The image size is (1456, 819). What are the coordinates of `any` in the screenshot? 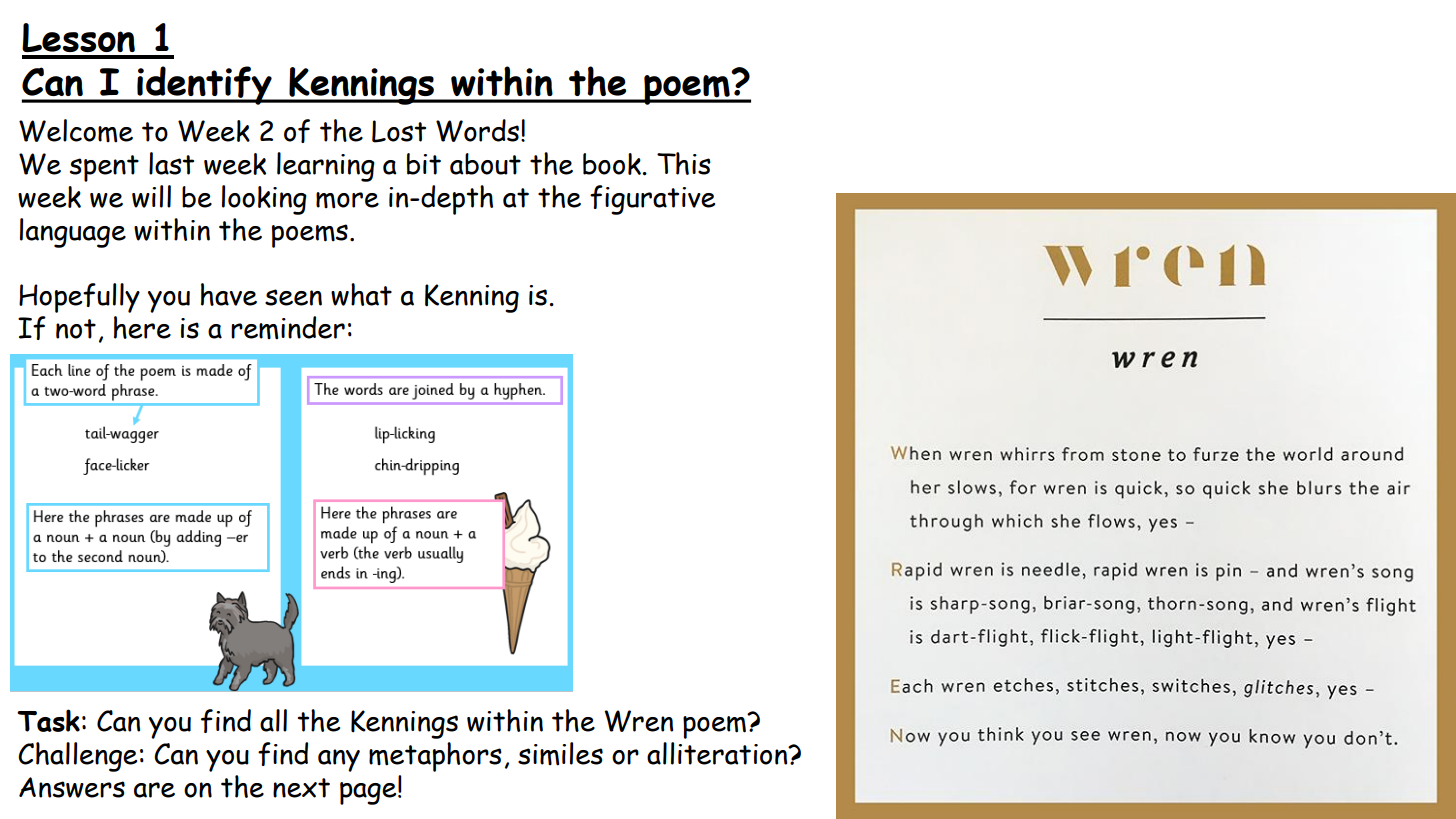 It's located at (339, 760).
